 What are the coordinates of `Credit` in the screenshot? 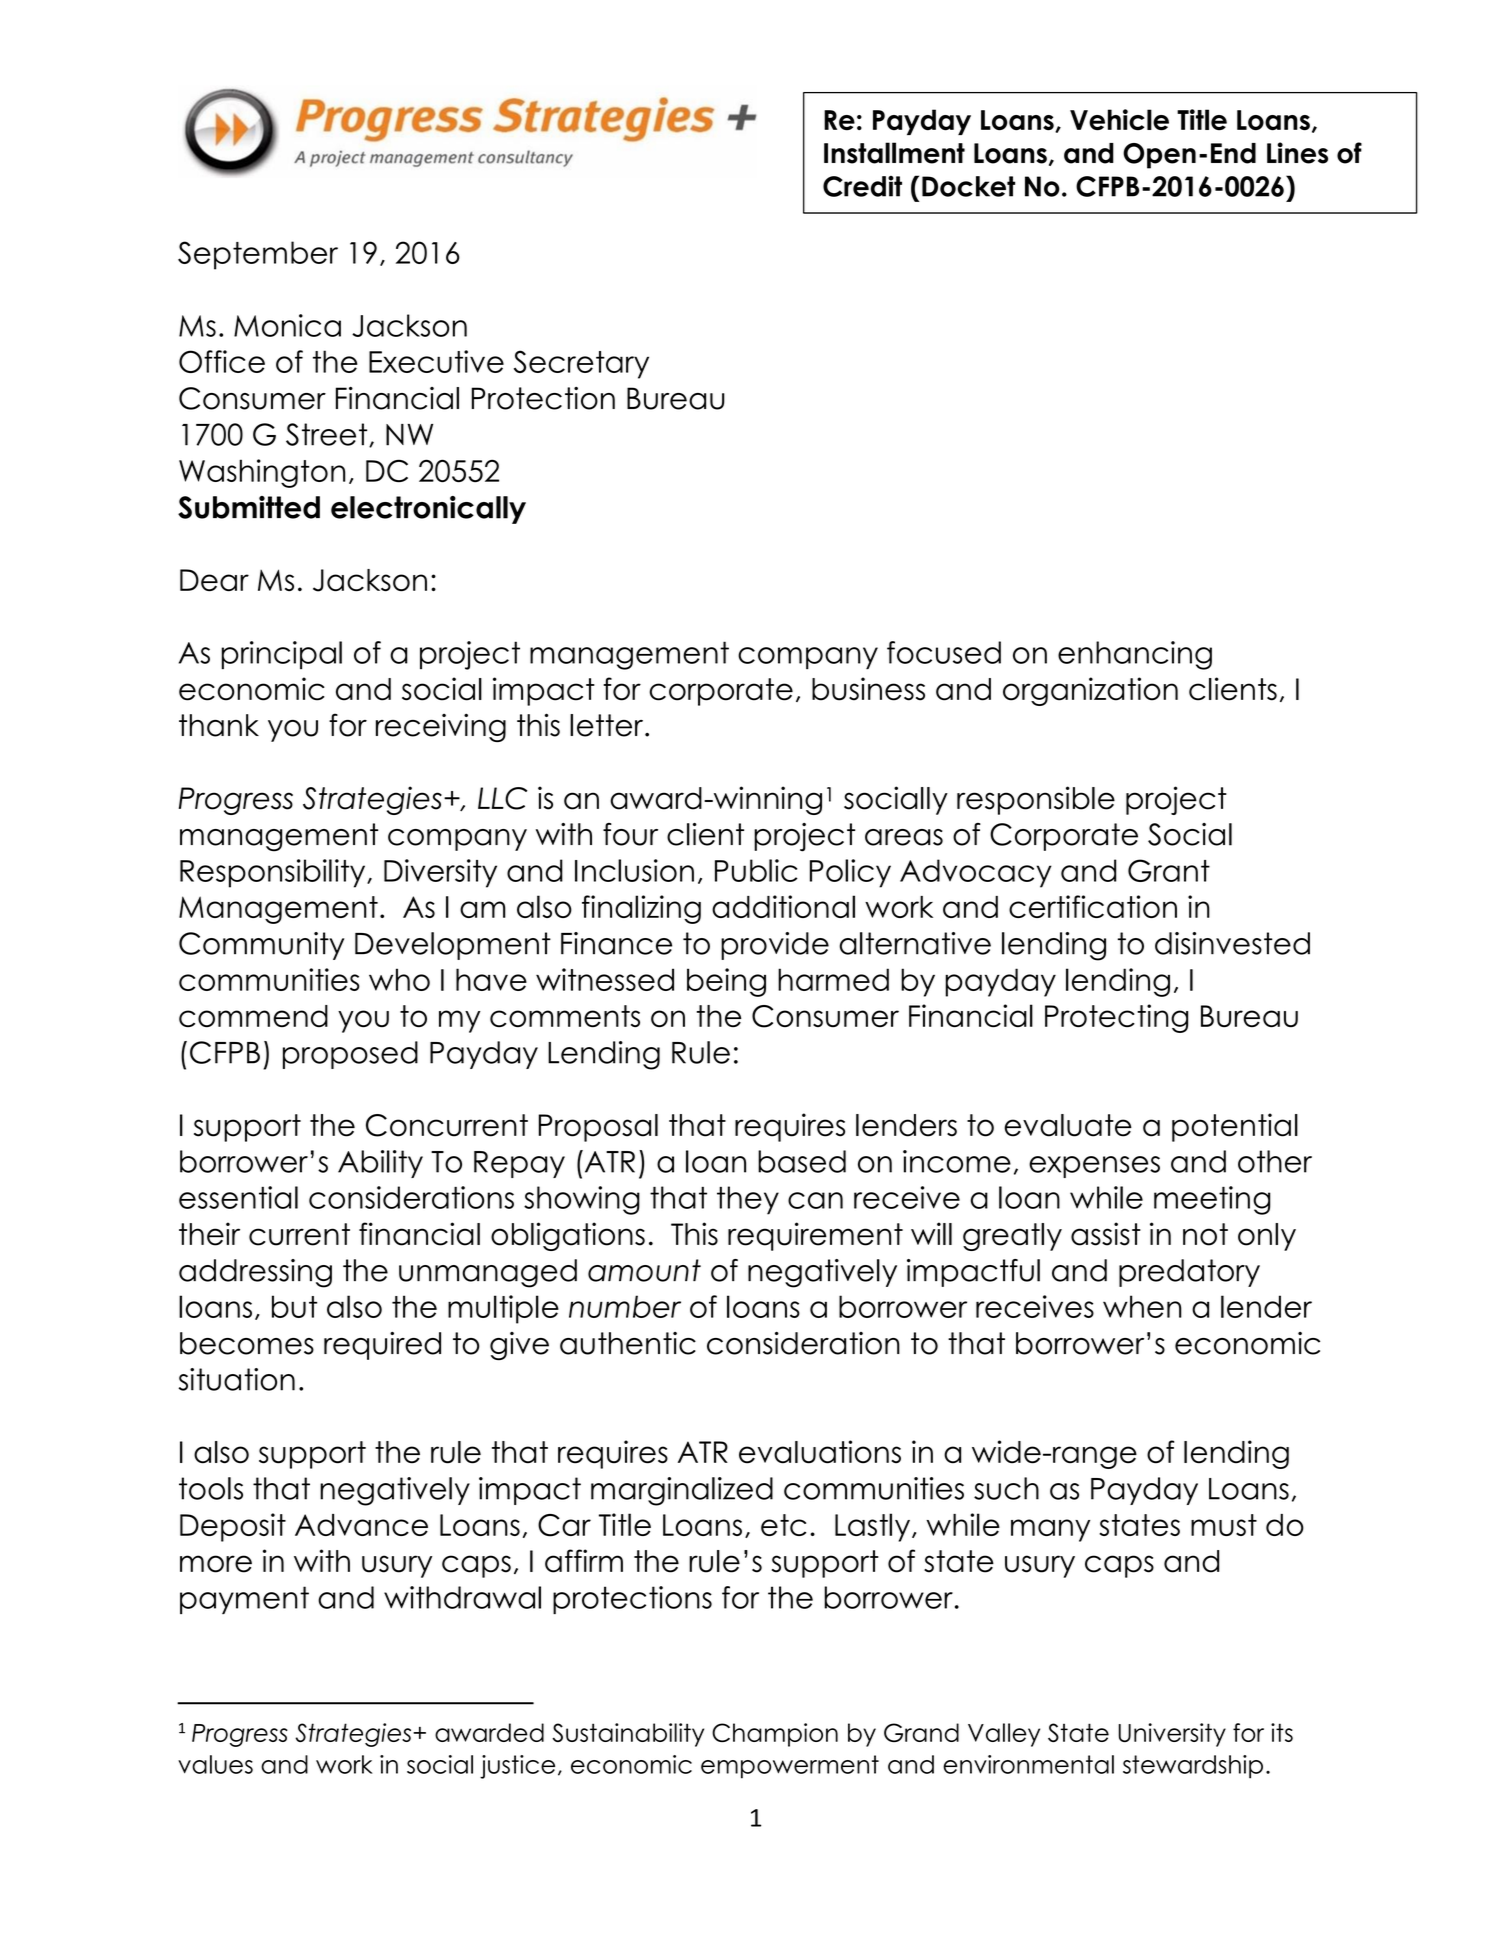 It's located at (862, 186).
